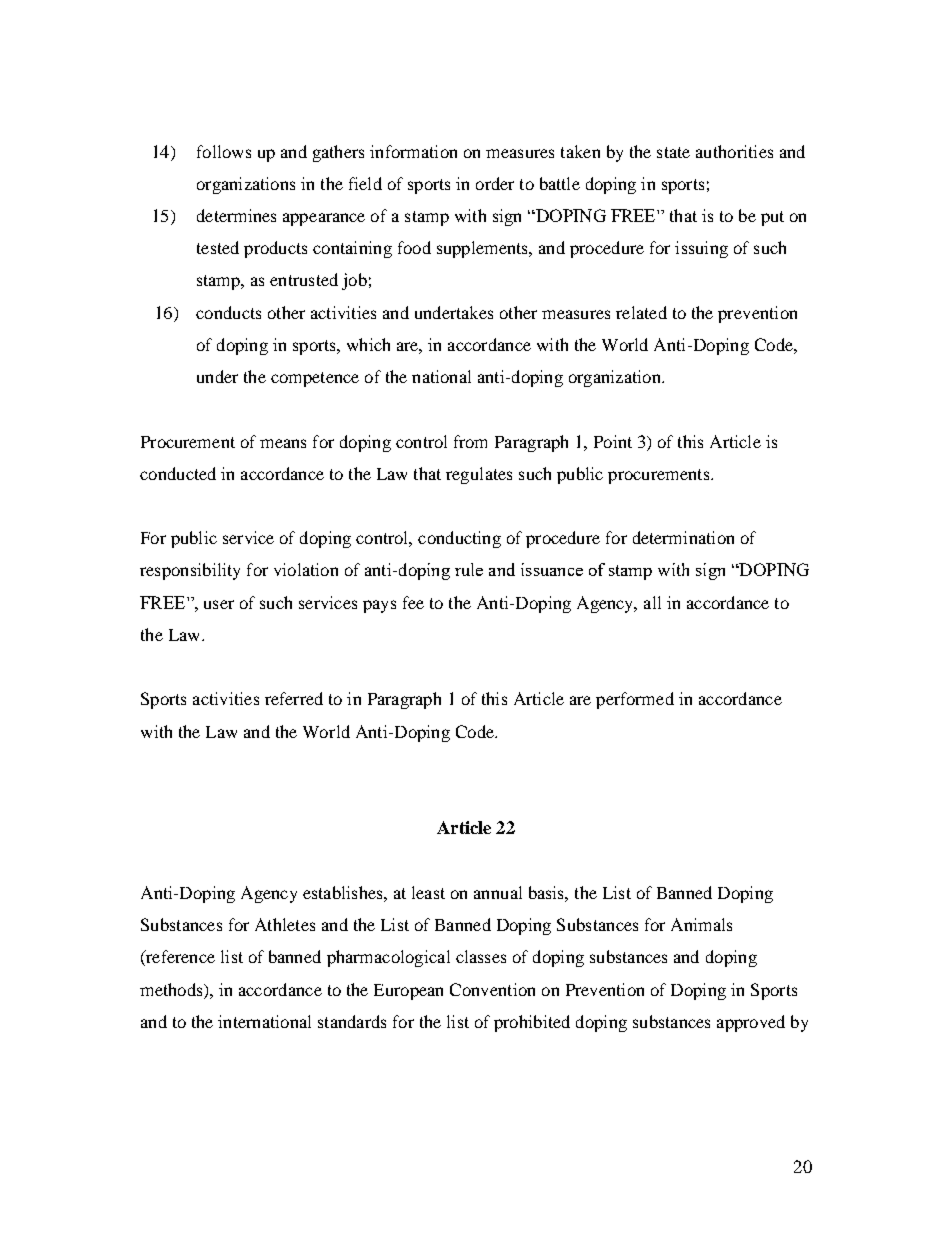  I want to click on methods, so click(172, 989).
